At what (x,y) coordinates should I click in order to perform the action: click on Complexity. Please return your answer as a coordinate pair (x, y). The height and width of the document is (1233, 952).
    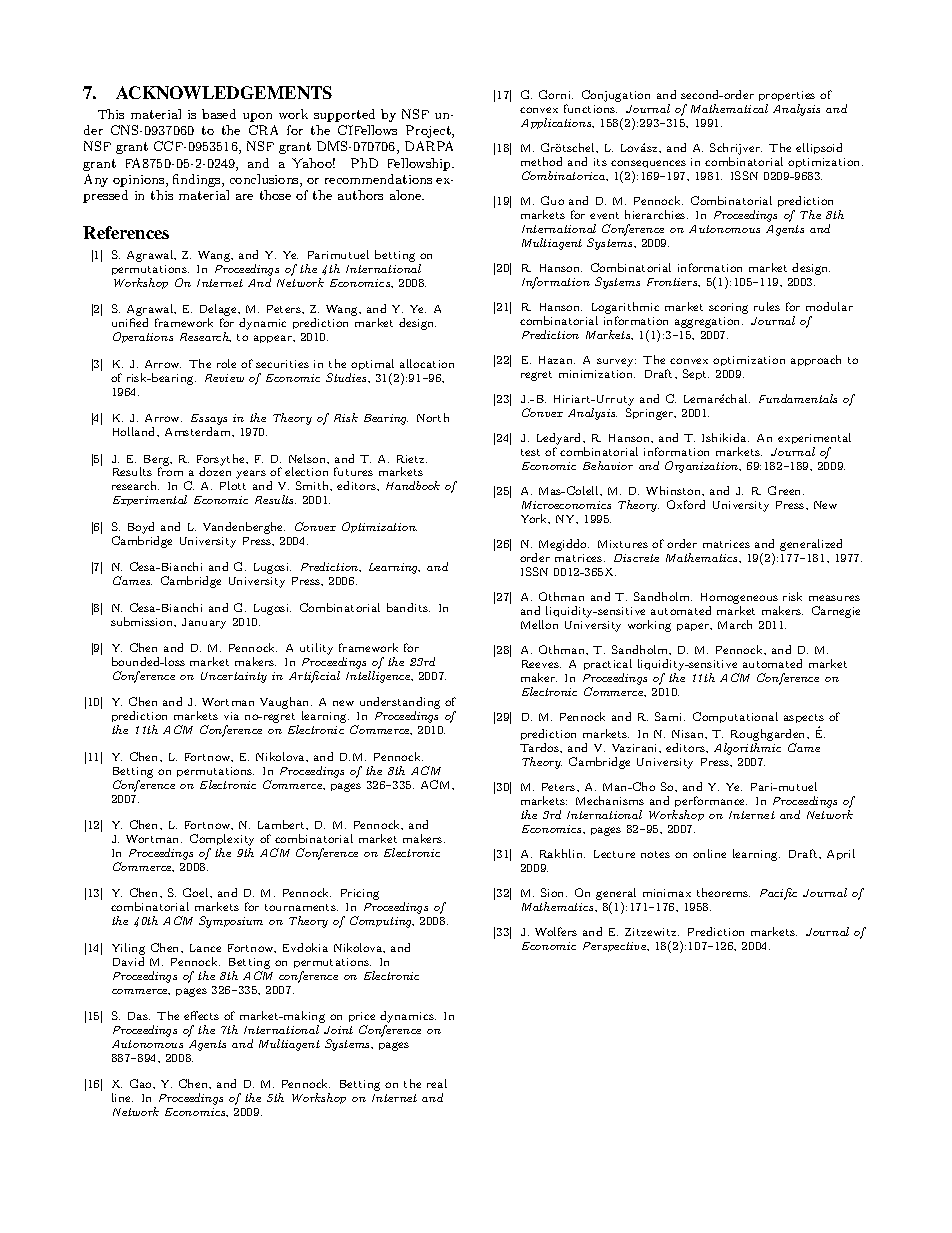
    Looking at the image, I should click on (222, 840).
